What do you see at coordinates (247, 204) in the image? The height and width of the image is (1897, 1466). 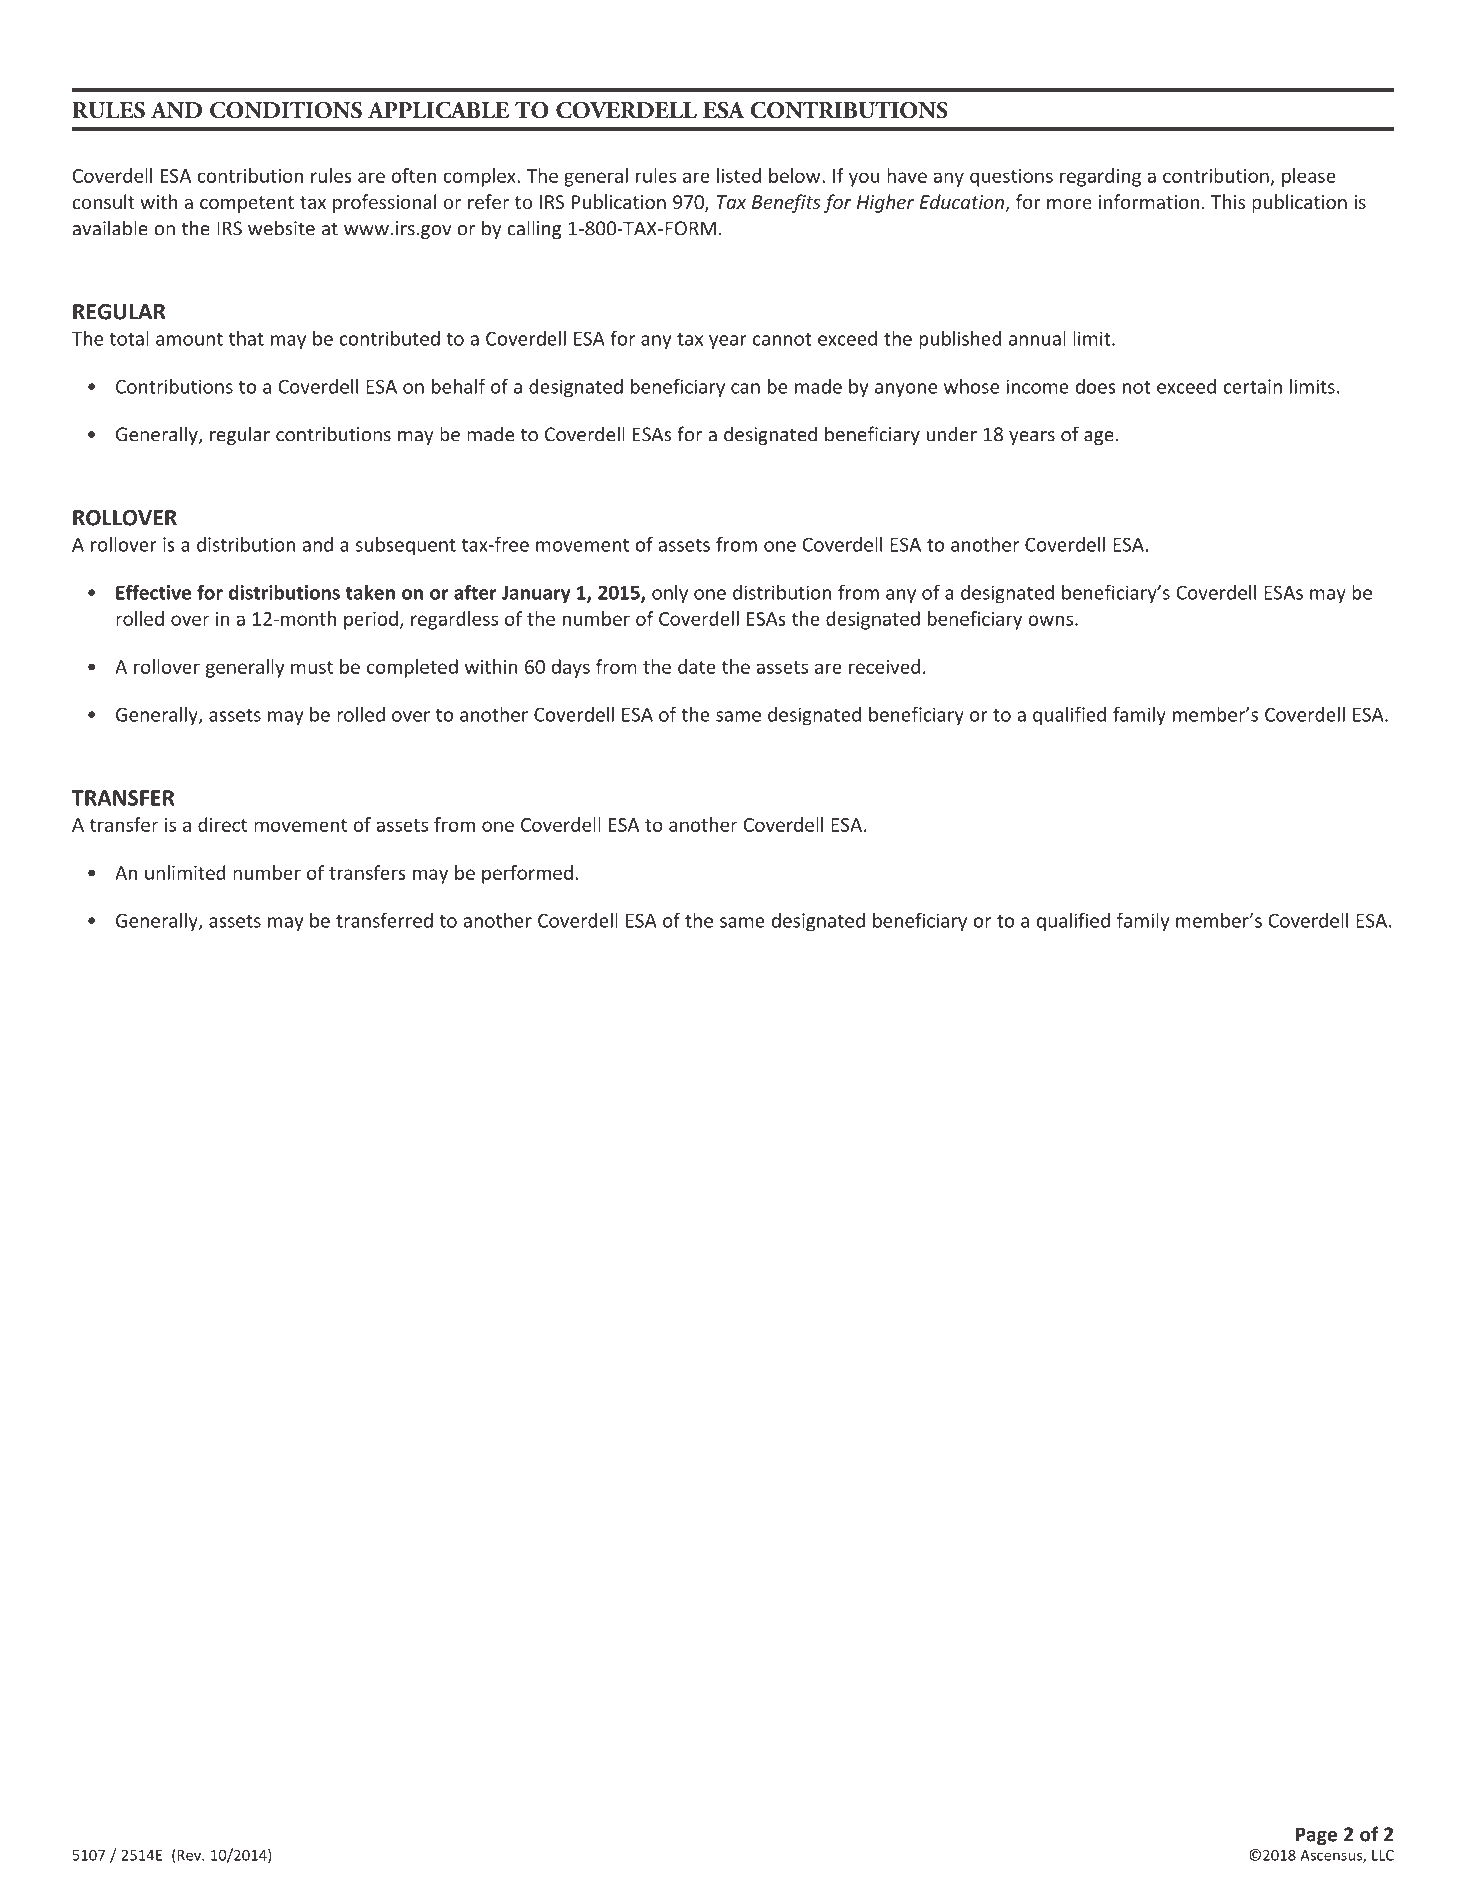 I see `competent` at bounding box center [247, 204].
